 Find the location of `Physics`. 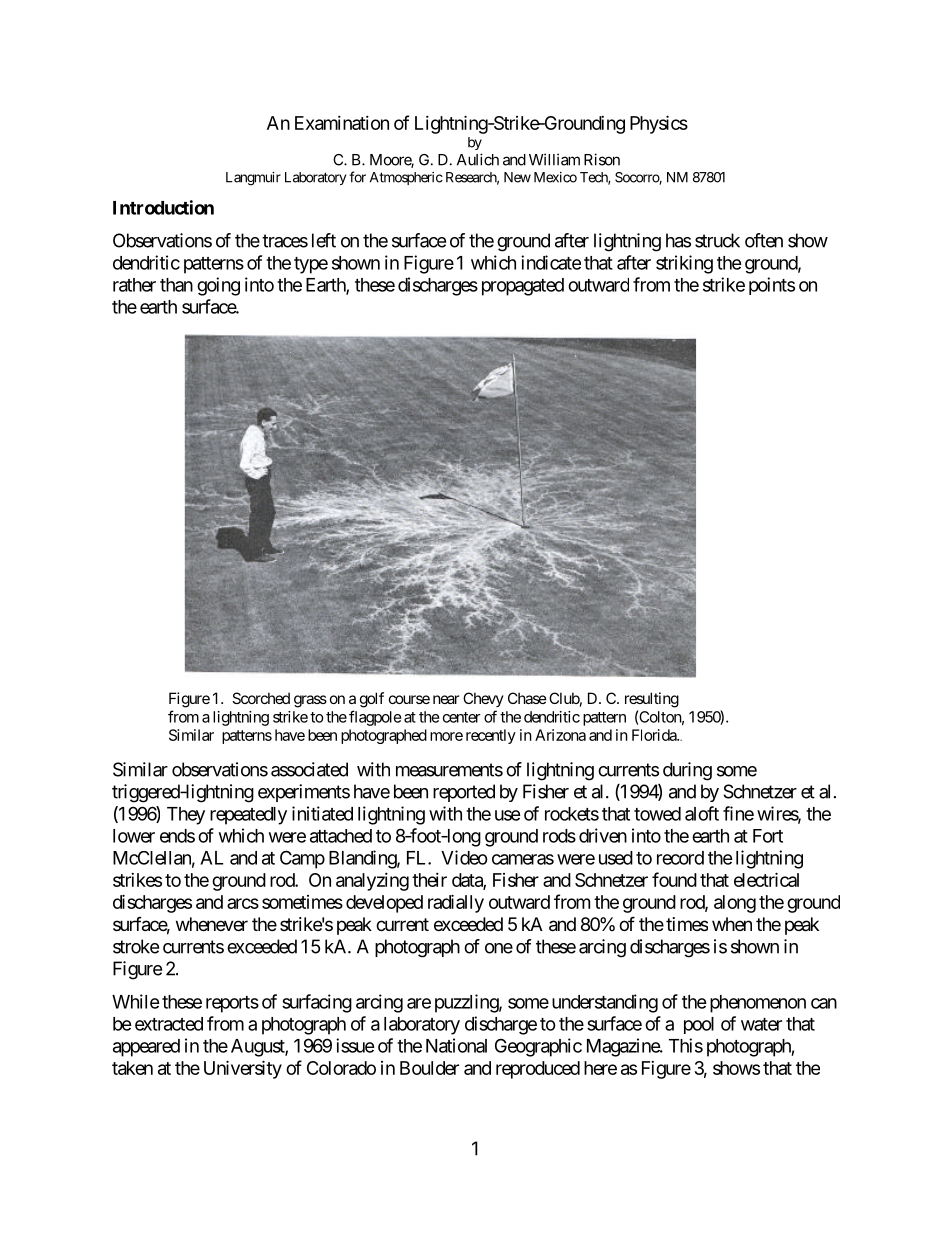

Physics is located at coordinates (659, 124).
